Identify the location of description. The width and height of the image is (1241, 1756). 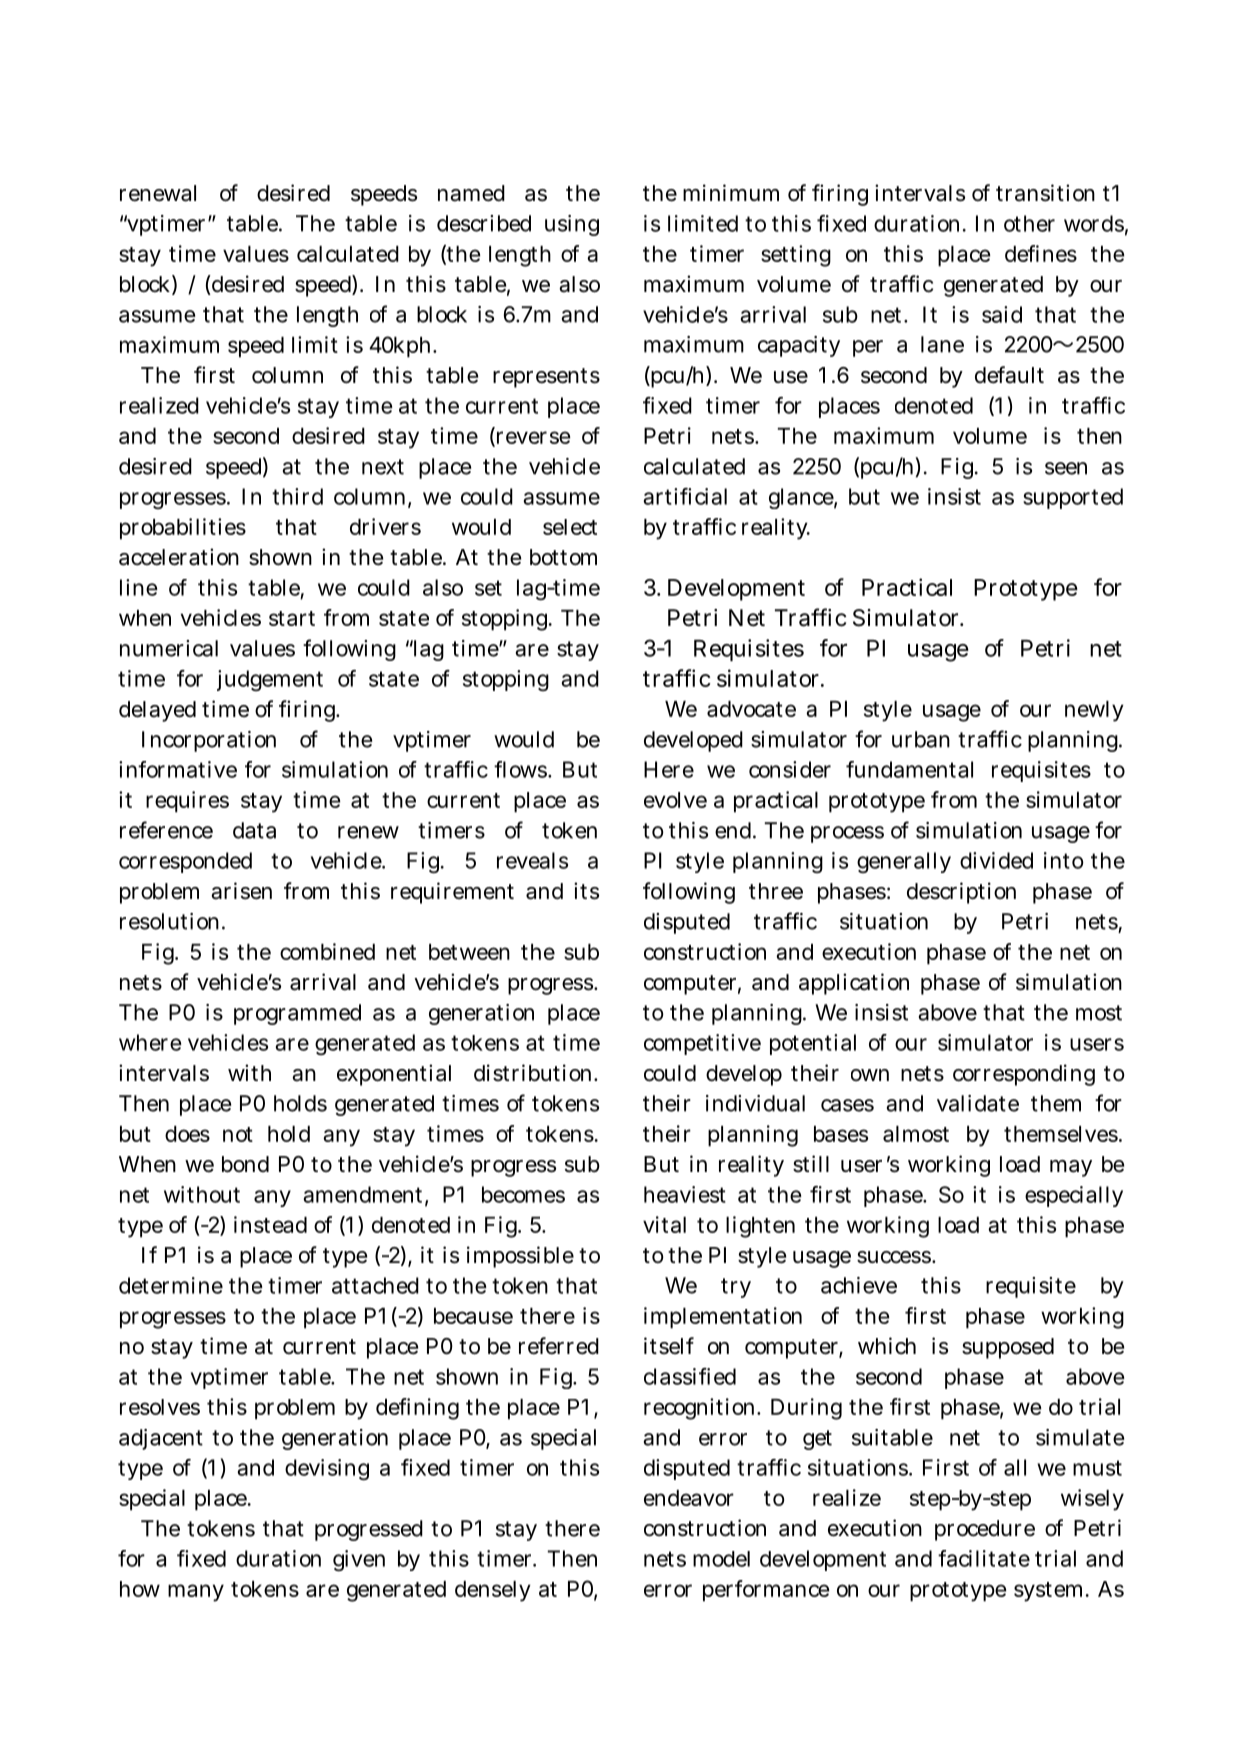
(961, 893).
